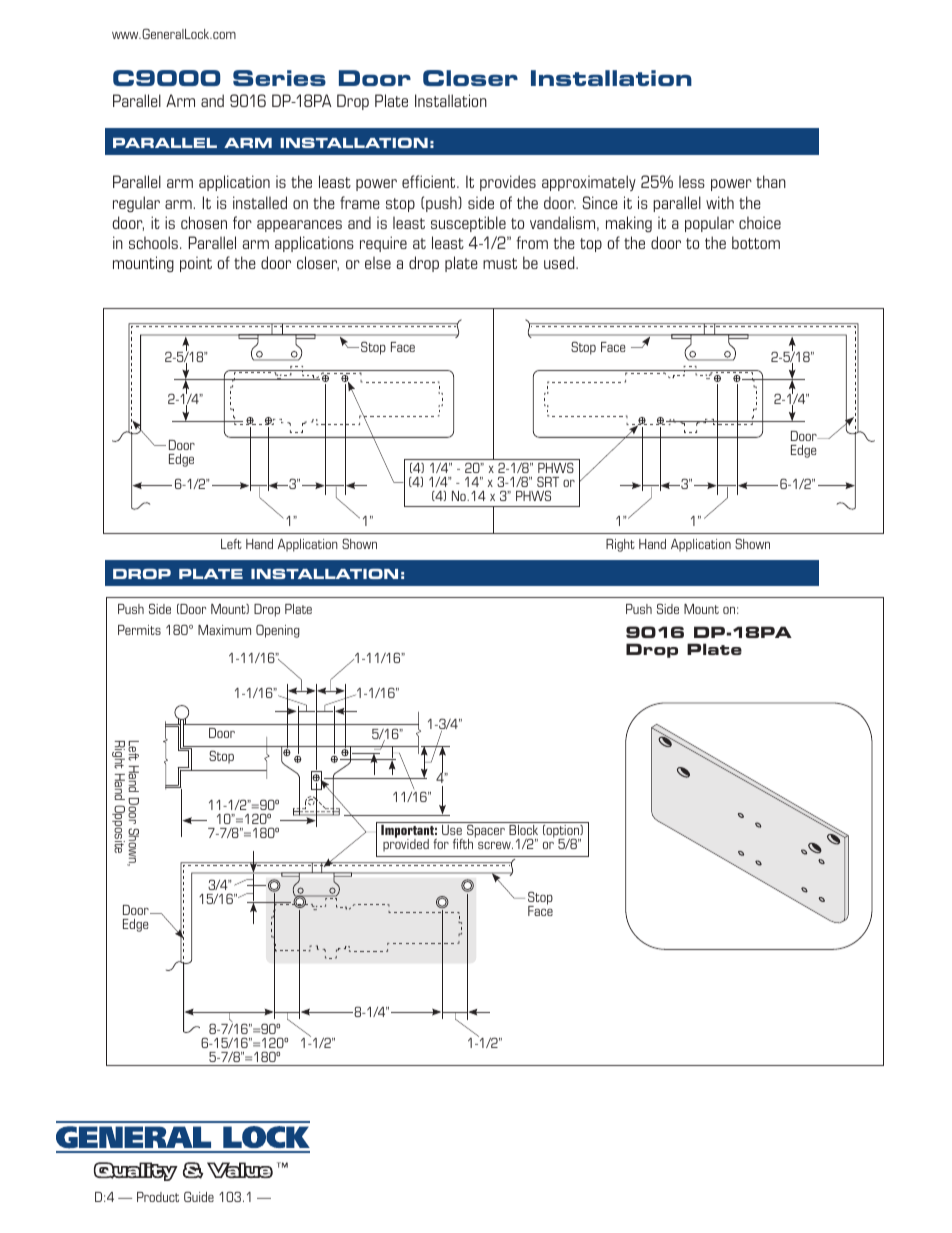  Describe the element at coordinates (199, 1196) in the page. I see `Guide` at that location.
